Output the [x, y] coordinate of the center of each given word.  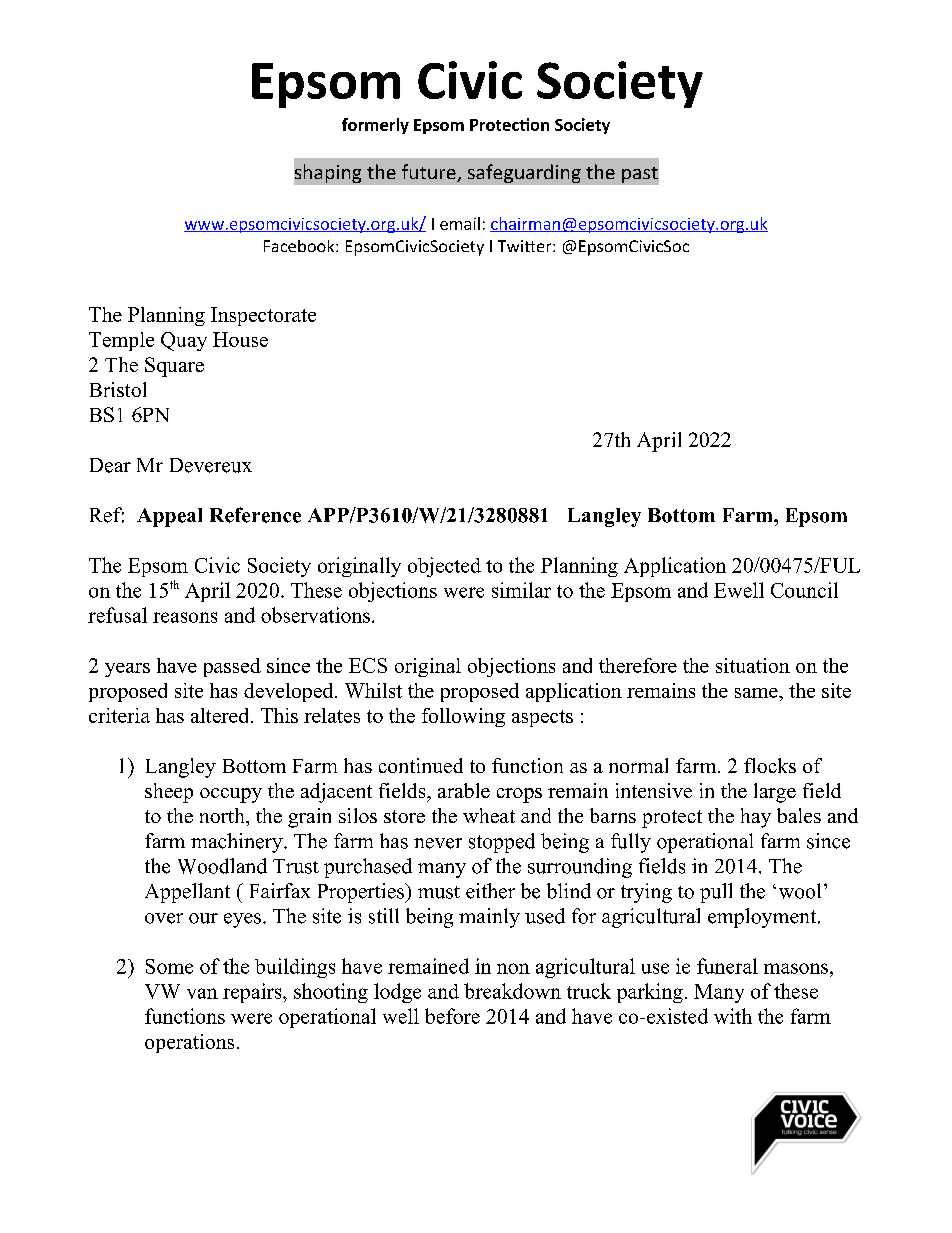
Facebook [300, 246]
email [460, 223]
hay [756, 818]
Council [804, 590]
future [430, 173]
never [438, 843]
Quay [184, 341]
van [202, 993]
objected [444, 567]
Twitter [526, 246]
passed [232, 667]
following [463, 717]
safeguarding [524, 173]
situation [753, 665]
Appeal [169, 517]
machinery [238, 843]
